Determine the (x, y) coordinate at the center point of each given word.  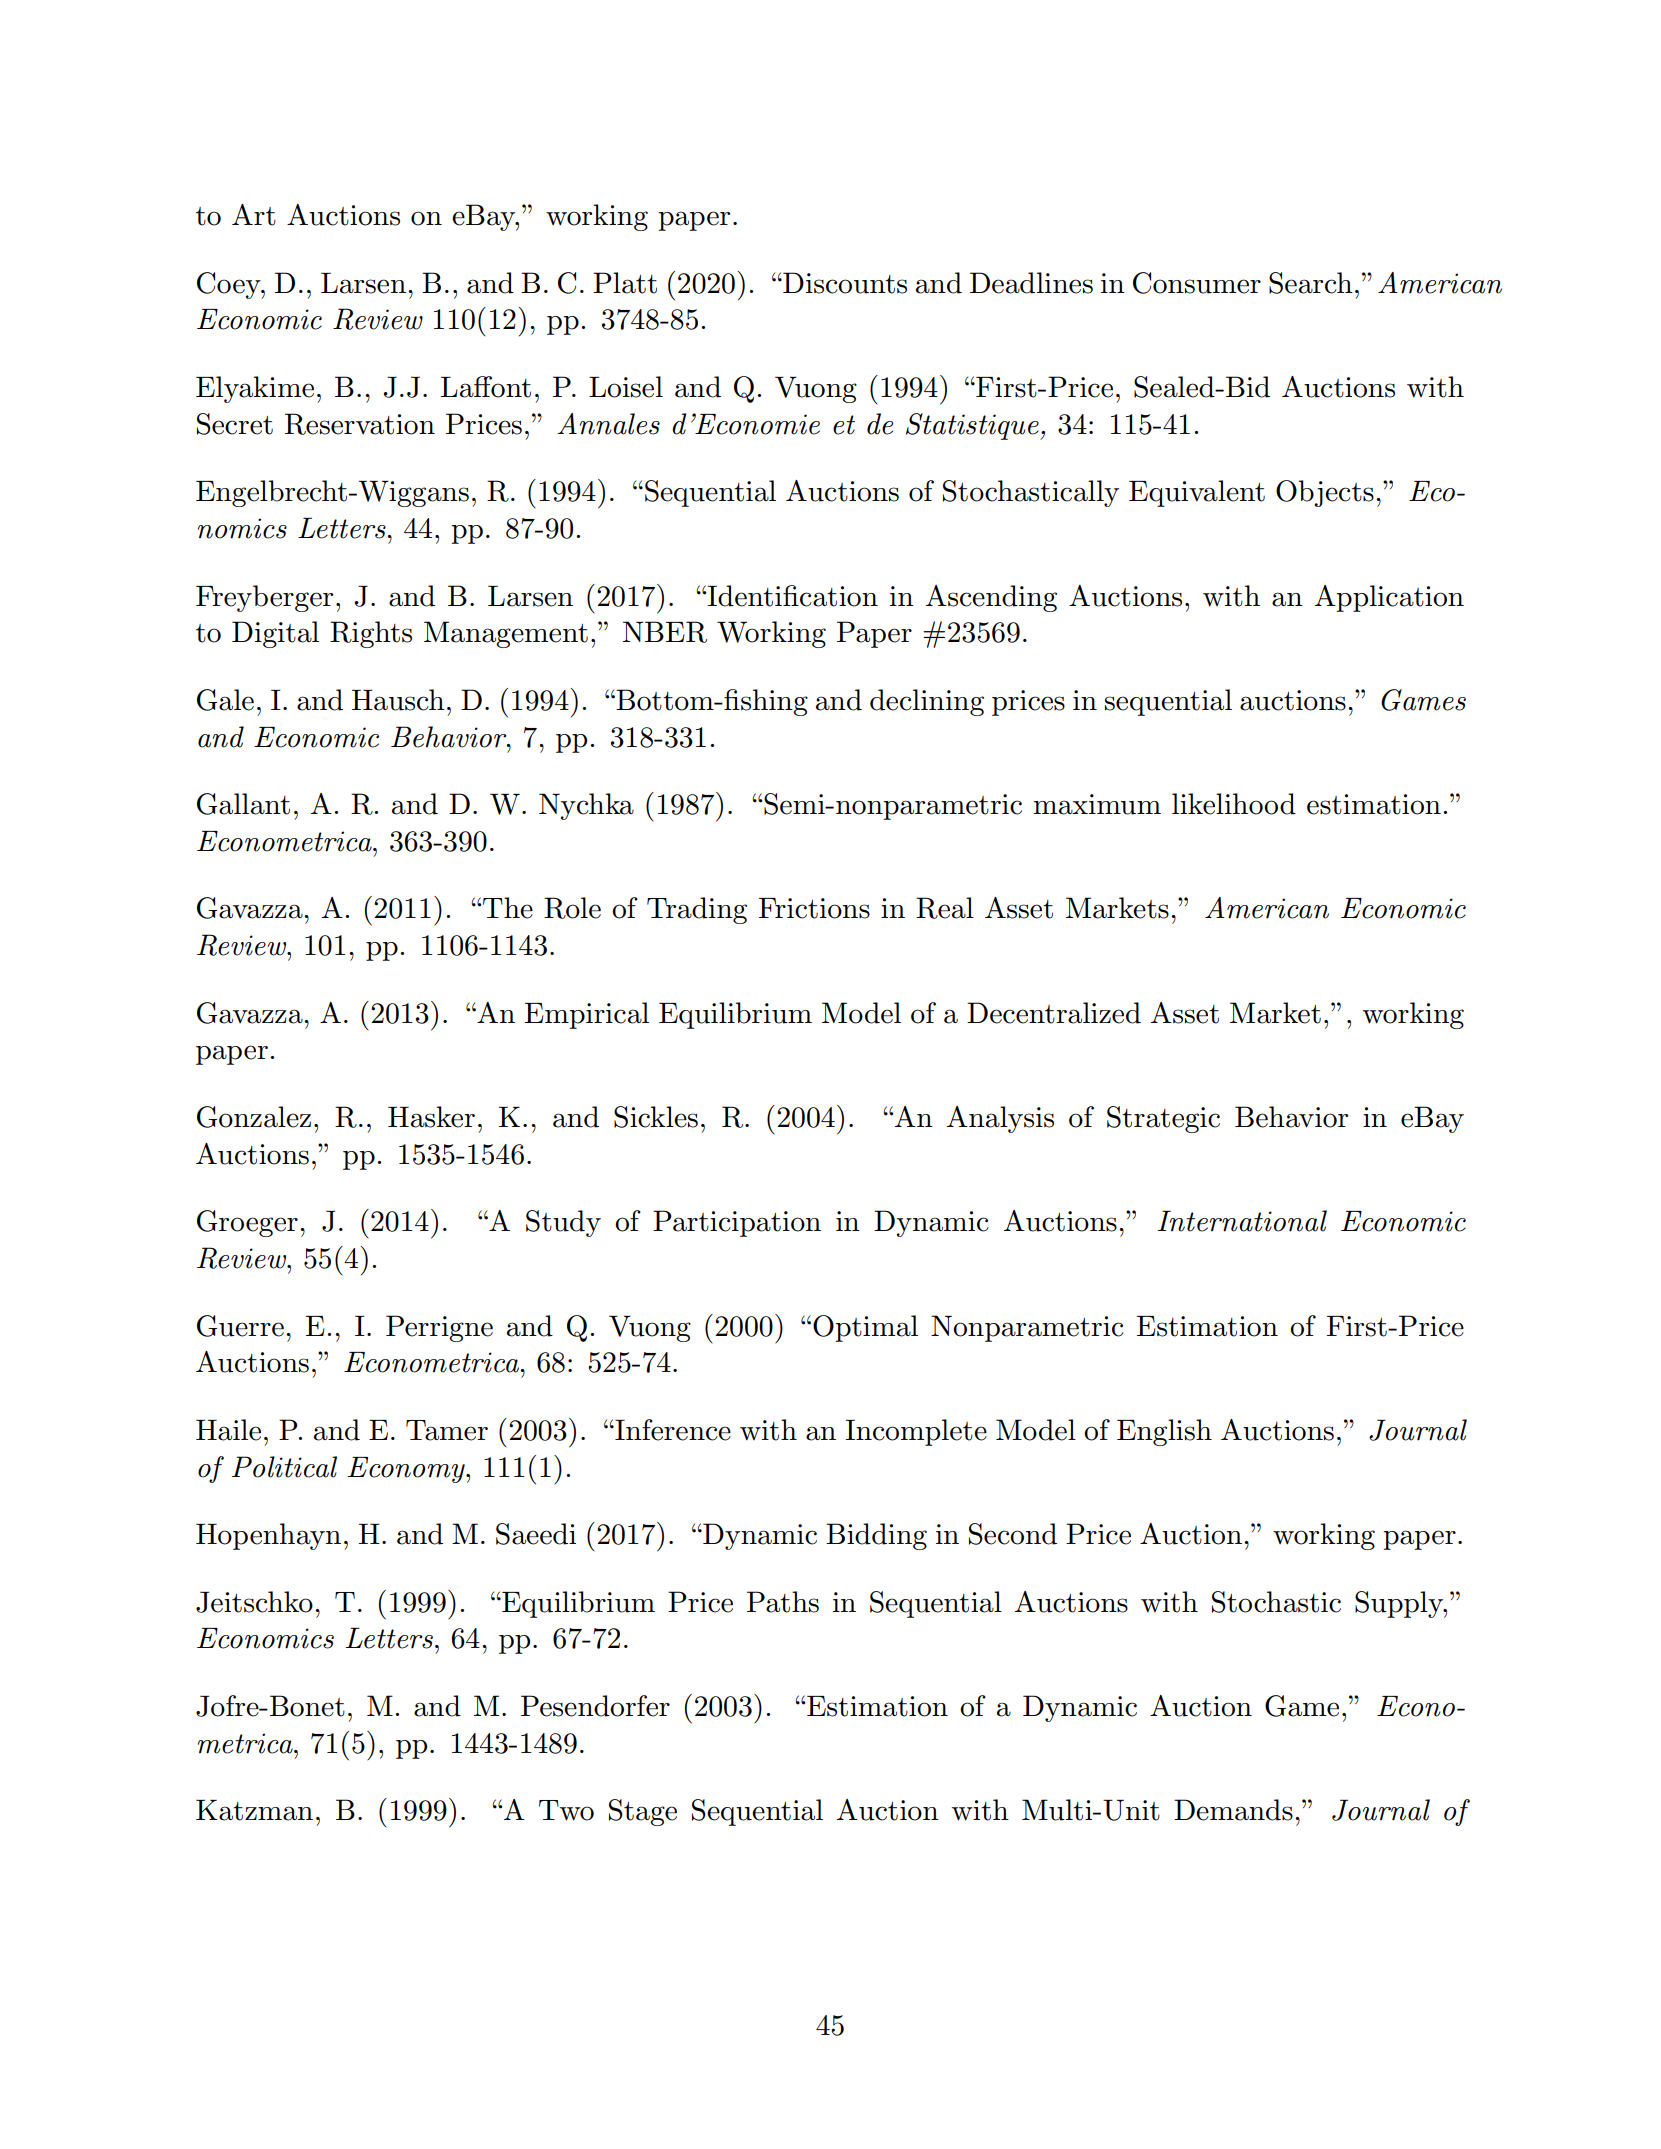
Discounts (844, 283)
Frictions (814, 908)
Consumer (1197, 283)
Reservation (360, 424)
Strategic (1163, 1119)
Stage (643, 1812)
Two (566, 1810)
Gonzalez (254, 1117)
